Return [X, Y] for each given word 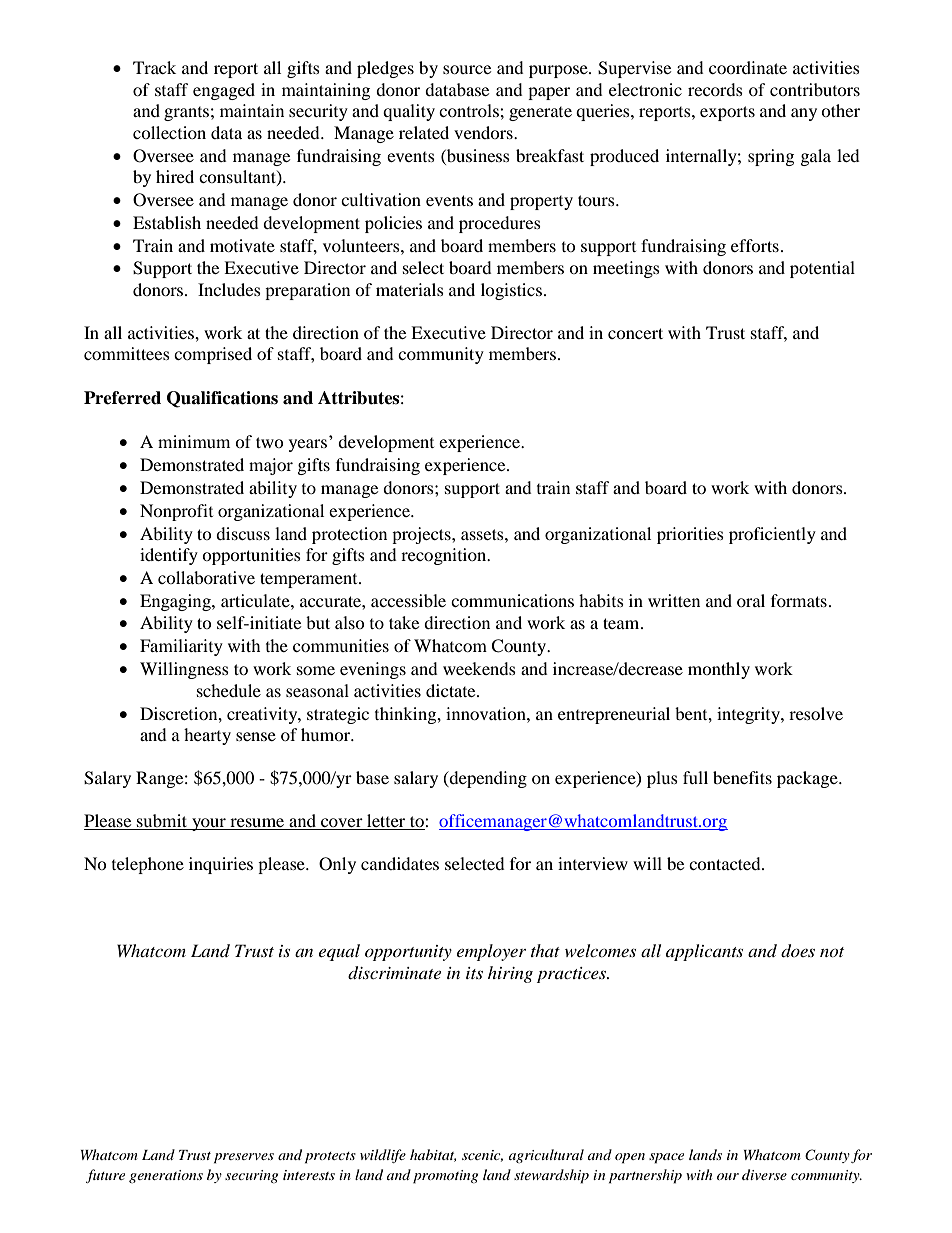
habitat [433, 1155]
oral [751, 600]
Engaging [176, 602]
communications [512, 600]
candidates [400, 863]
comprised [213, 355]
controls [470, 110]
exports [727, 113]
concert [635, 333]
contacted [726, 863]
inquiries [221, 865]
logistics [511, 291]
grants [186, 114]
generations [166, 1176]
